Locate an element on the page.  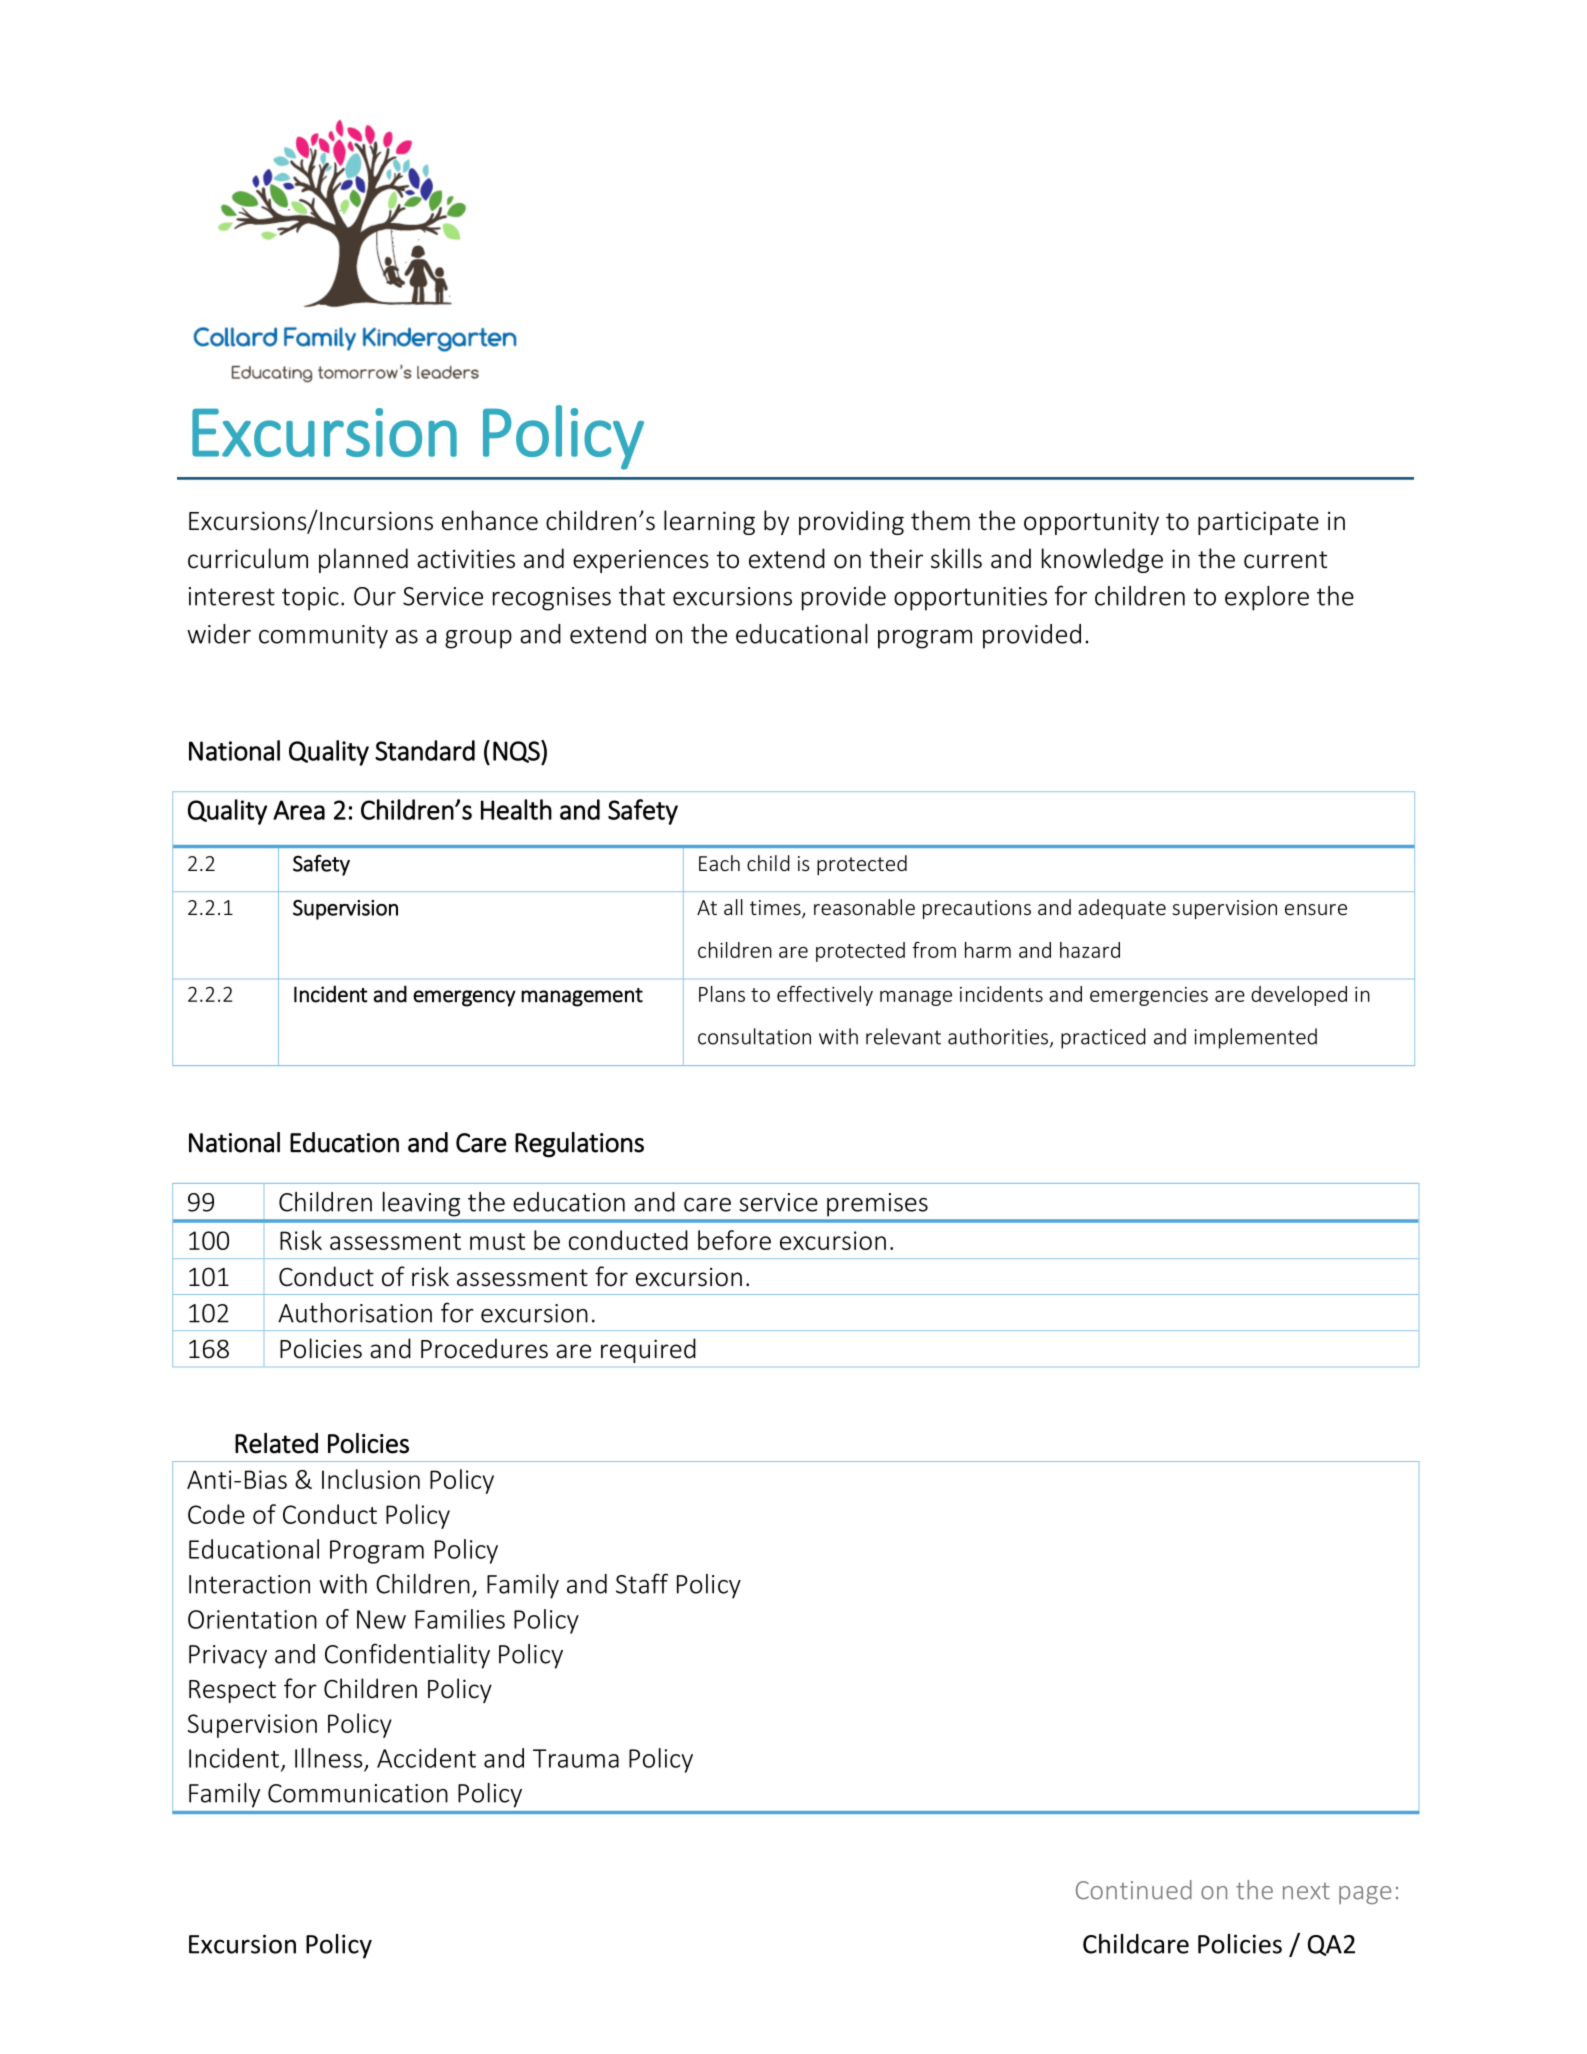
premises is located at coordinates (877, 1204).
